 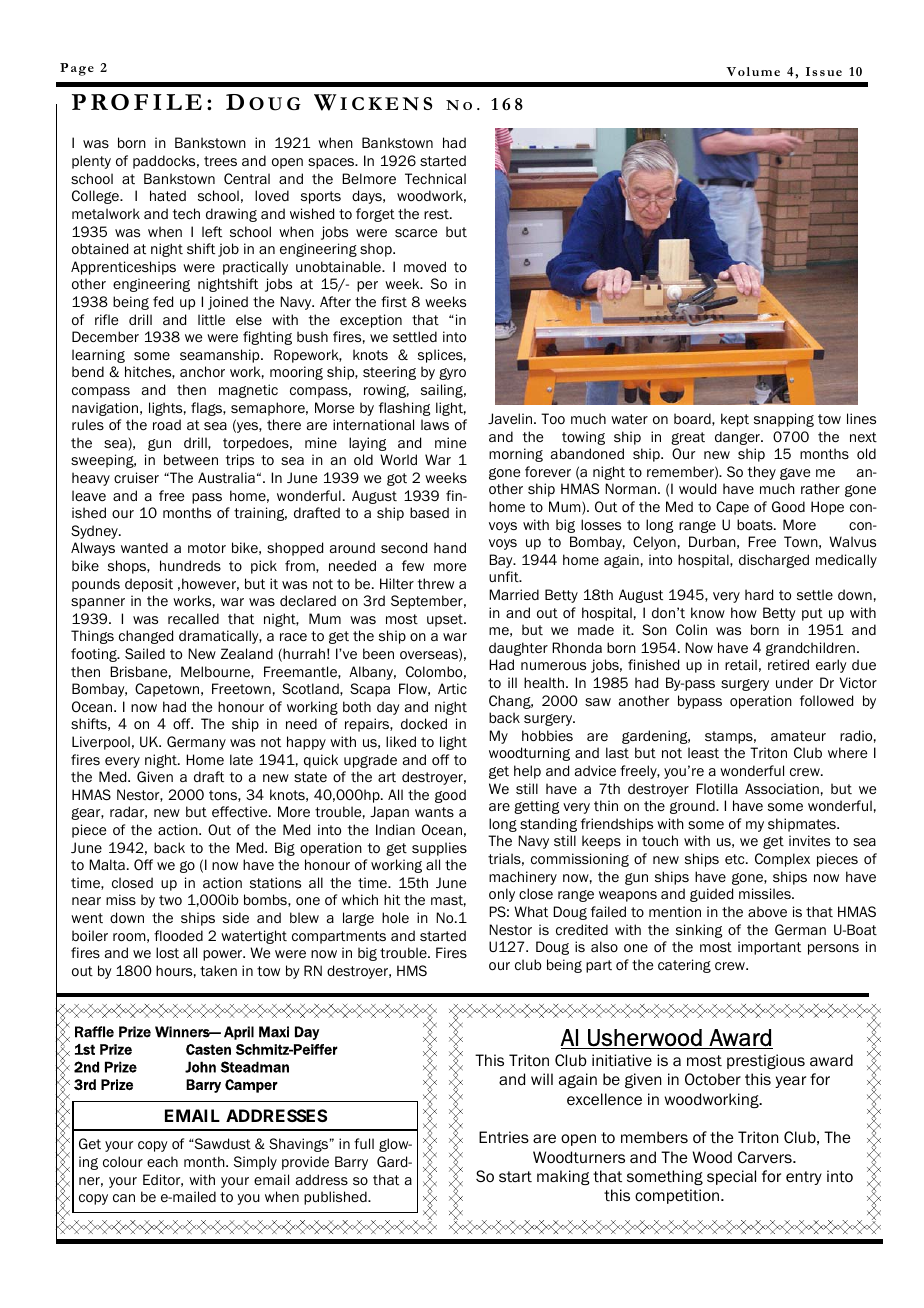 What do you see at coordinates (162, 1161) in the image?
I see `each` at bounding box center [162, 1161].
